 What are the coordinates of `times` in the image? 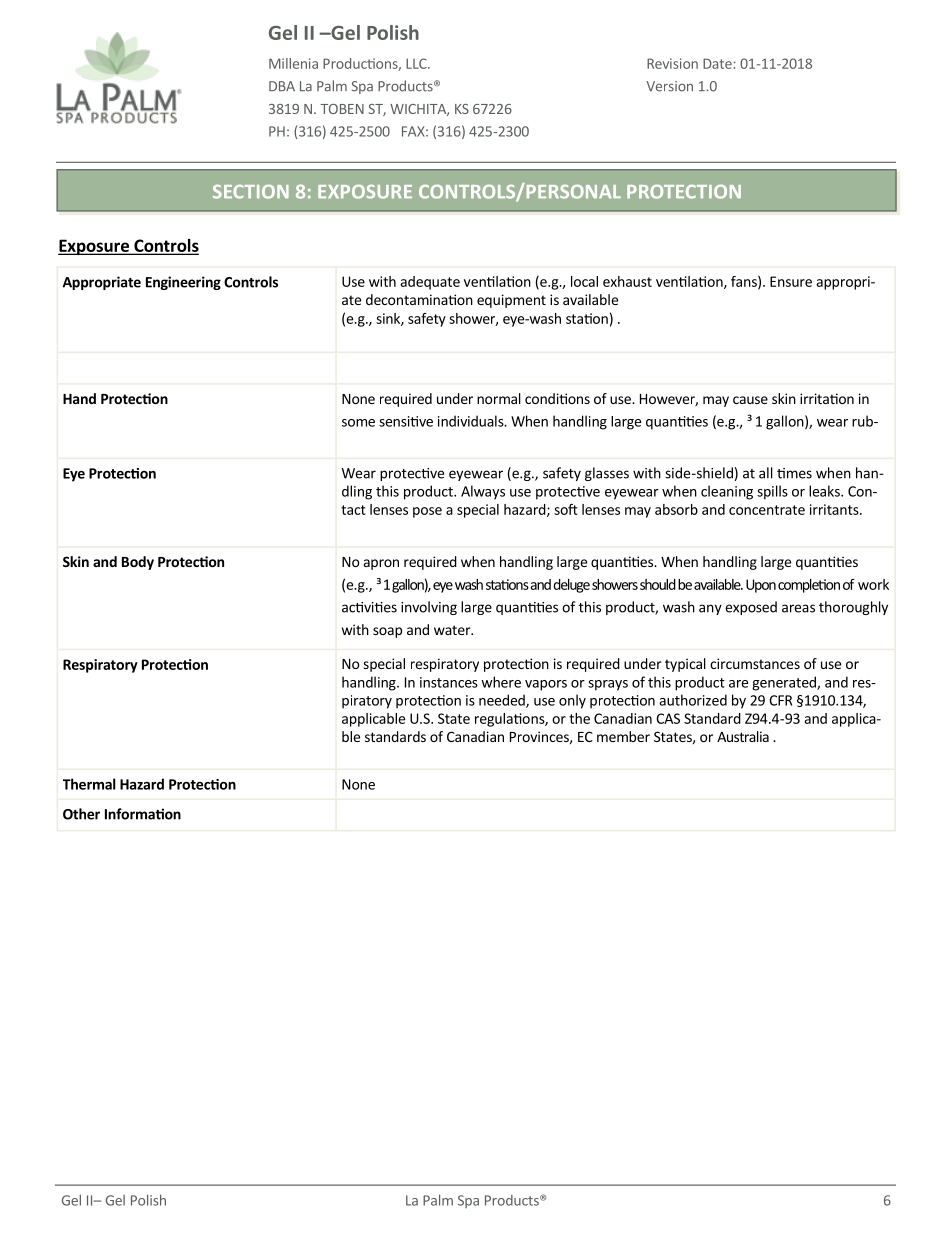 It's located at (794, 473).
